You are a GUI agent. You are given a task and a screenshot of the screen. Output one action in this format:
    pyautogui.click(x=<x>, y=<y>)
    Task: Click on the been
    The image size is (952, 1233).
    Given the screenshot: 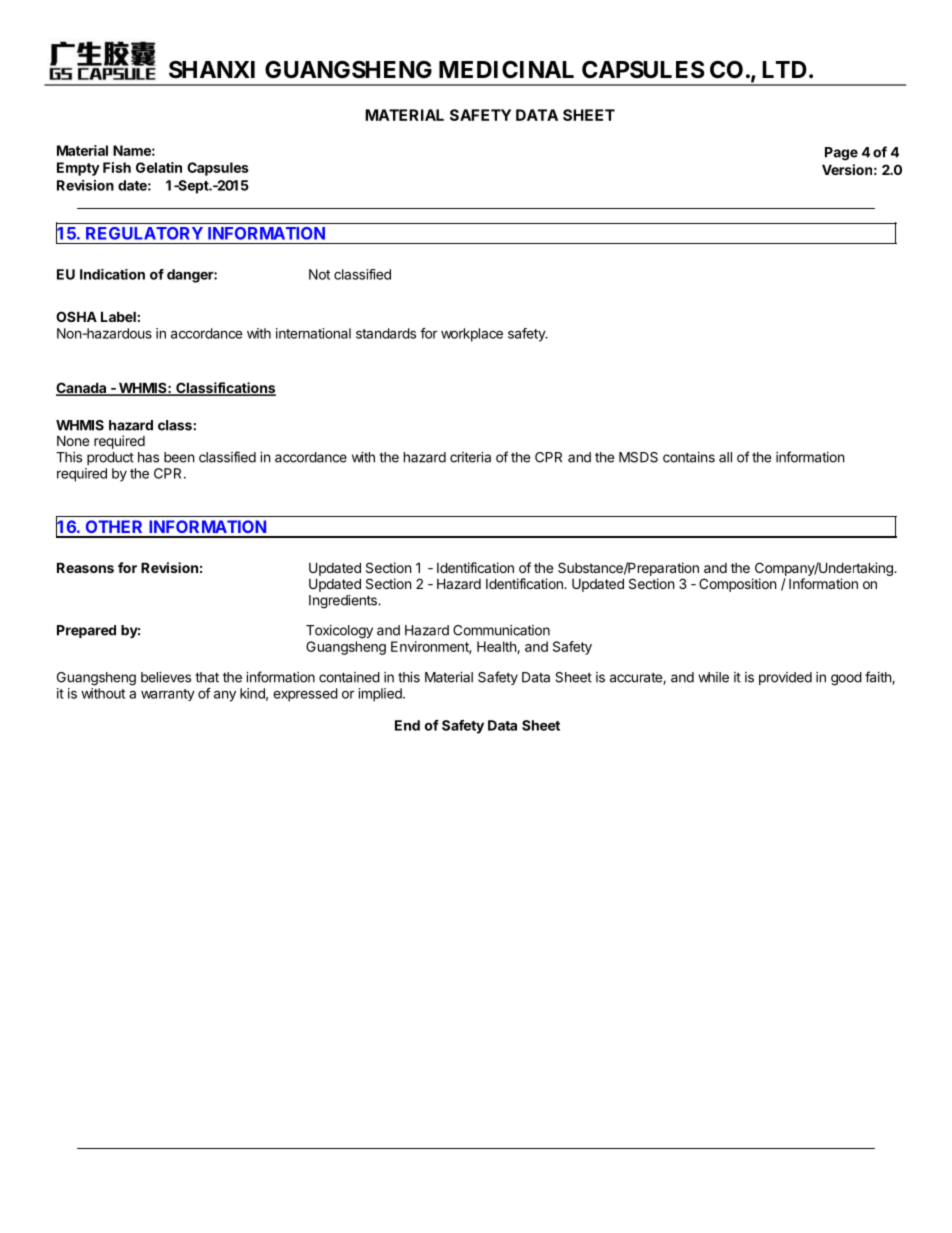 What is the action you would take?
    pyautogui.click(x=179, y=457)
